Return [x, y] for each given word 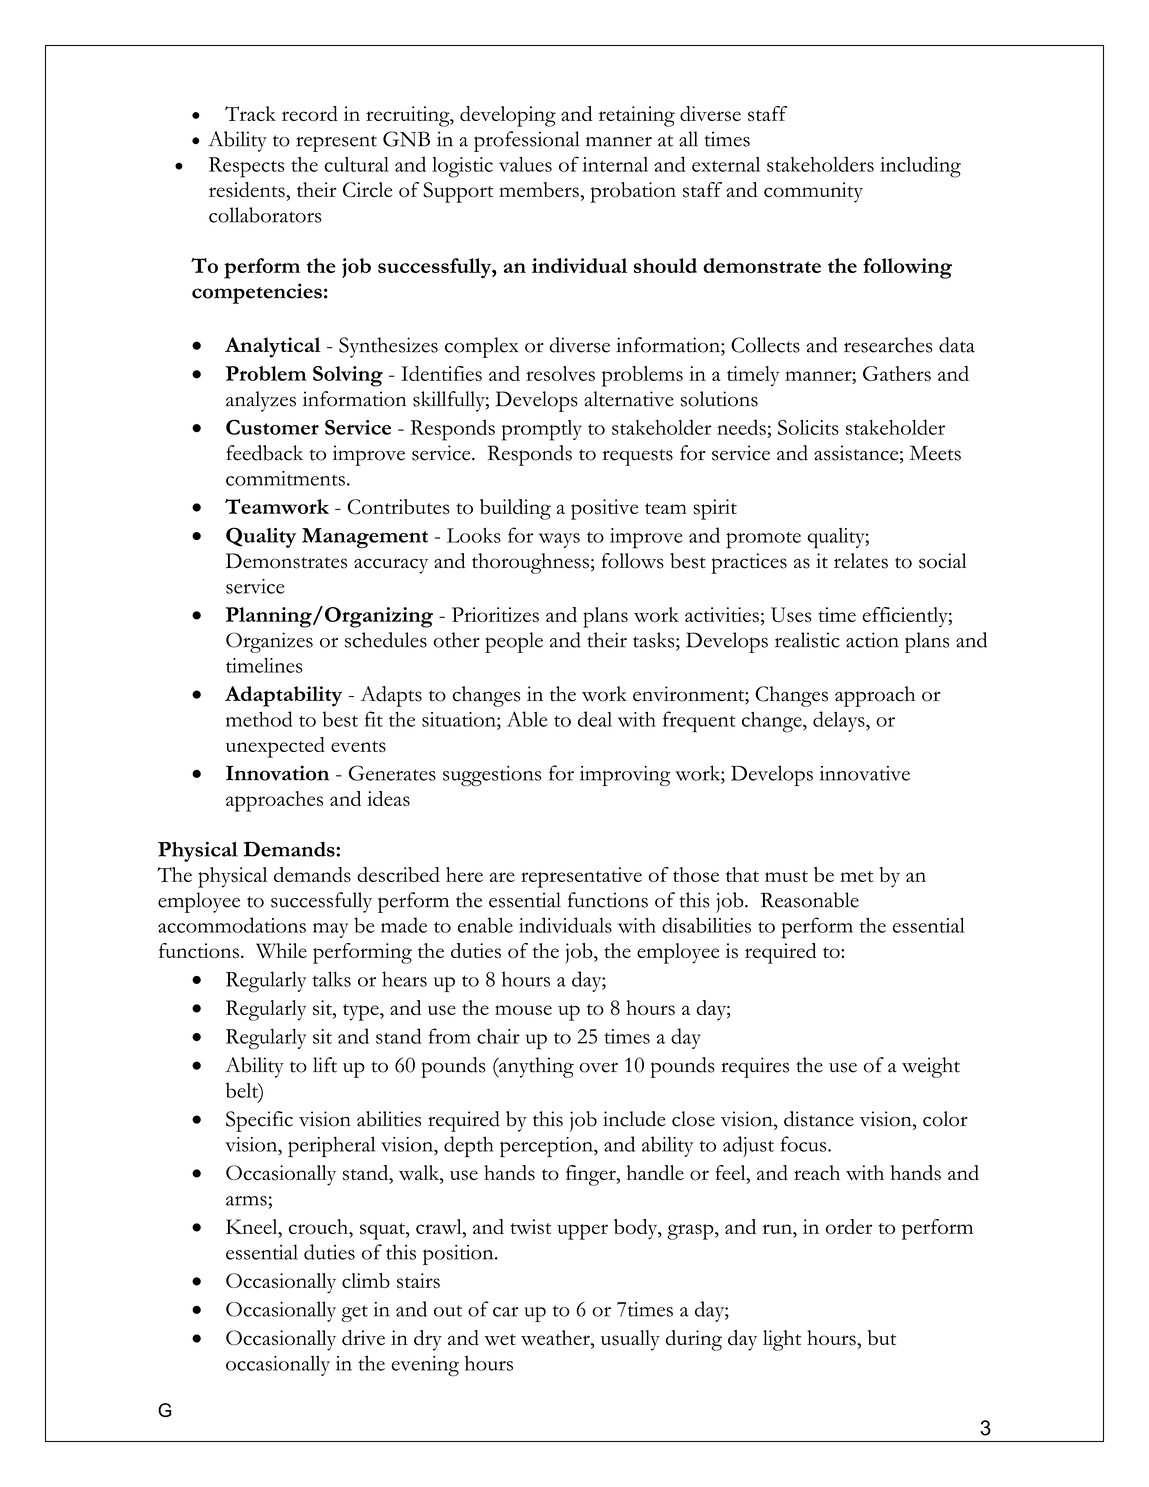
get [354, 1313]
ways [559, 540]
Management [365, 538]
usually [630, 1340]
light [782, 1340]
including [920, 167]
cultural [356, 164]
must [786, 876]
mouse [523, 1010]
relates [861, 561]
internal [615, 164]
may [330, 930]
